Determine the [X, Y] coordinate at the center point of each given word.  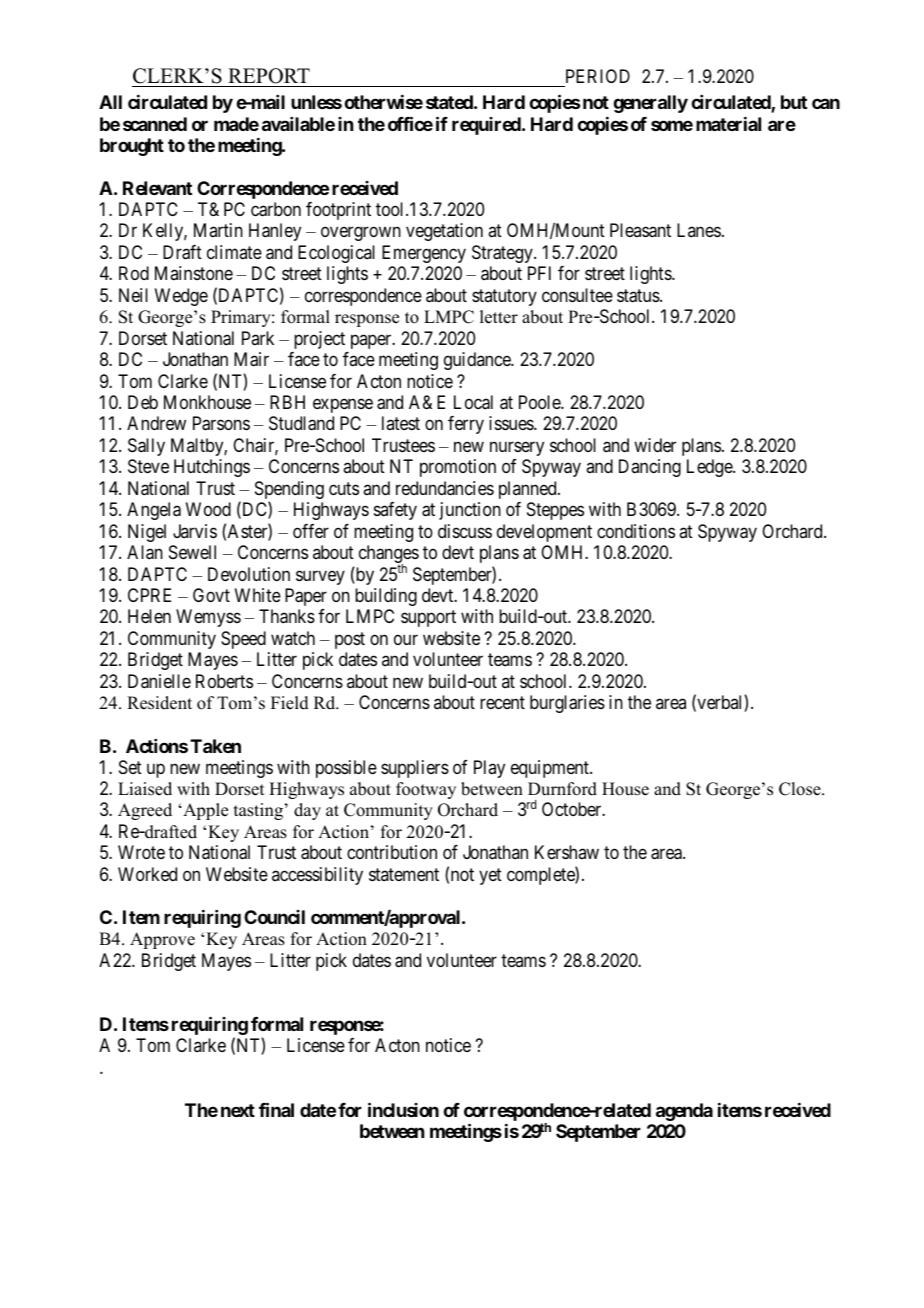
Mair [251, 359]
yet [490, 876]
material [728, 123]
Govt [211, 595]
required [487, 126]
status [639, 296]
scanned [155, 124]
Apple [204, 811]
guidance [478, 361]
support [428, 619]
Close [801, 789]
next [238, 1110]
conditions [636, 531]
